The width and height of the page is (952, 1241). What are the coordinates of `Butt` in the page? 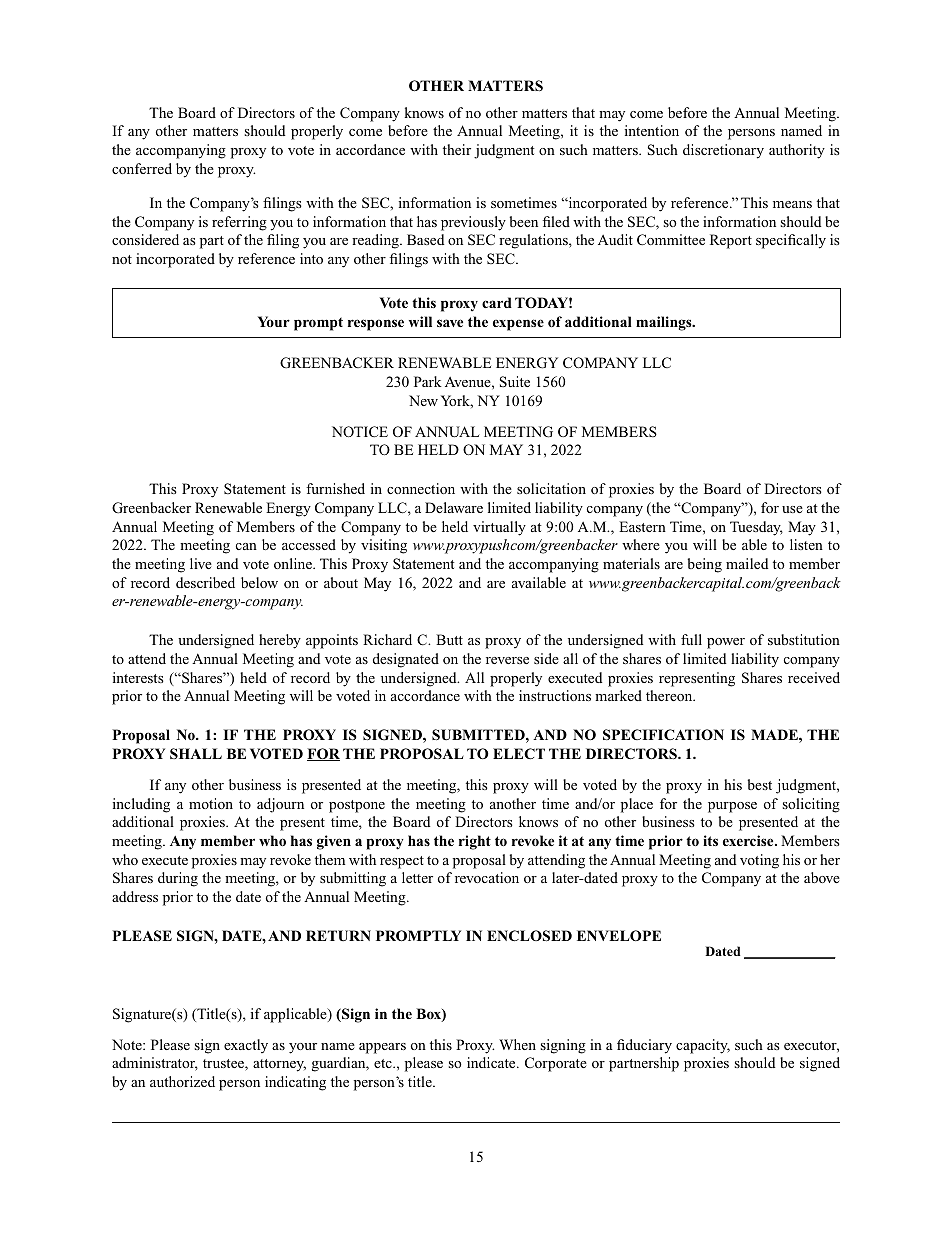 It's located at (449, 639).
